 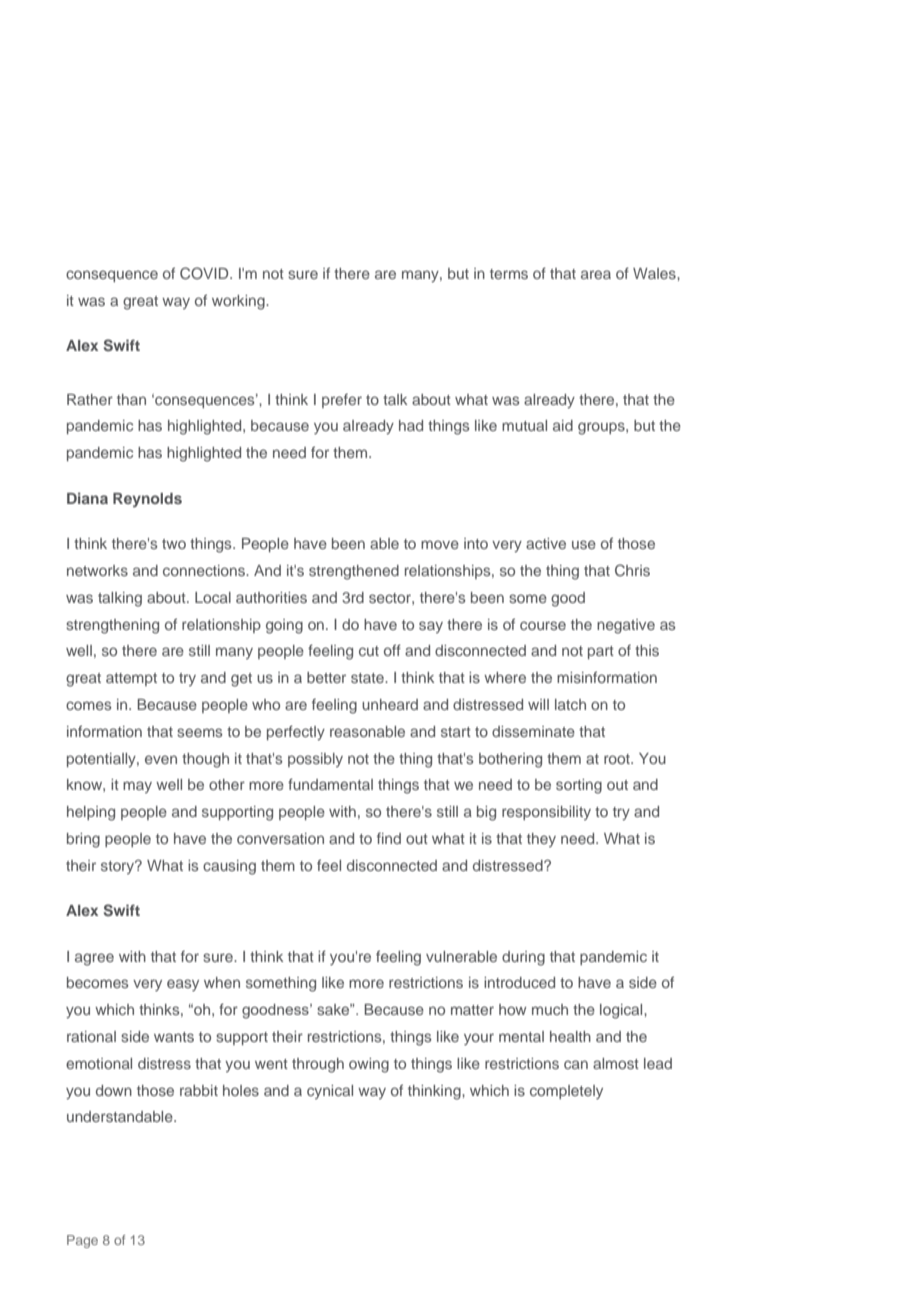 I want to click on cynical, so click(x=330, y=1092).
